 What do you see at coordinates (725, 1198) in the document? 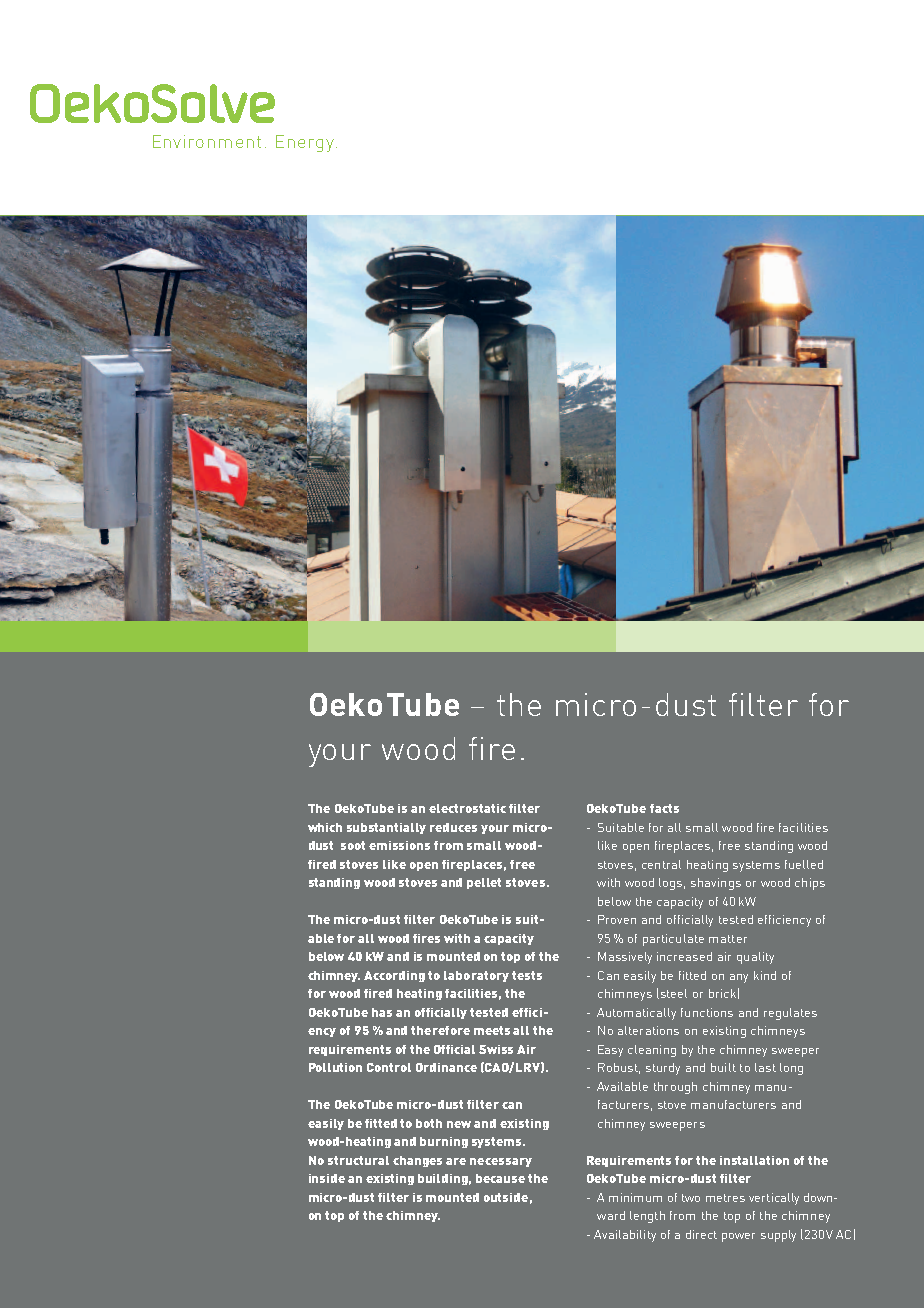
I see `metres` at bounding box center [725, 1198].
